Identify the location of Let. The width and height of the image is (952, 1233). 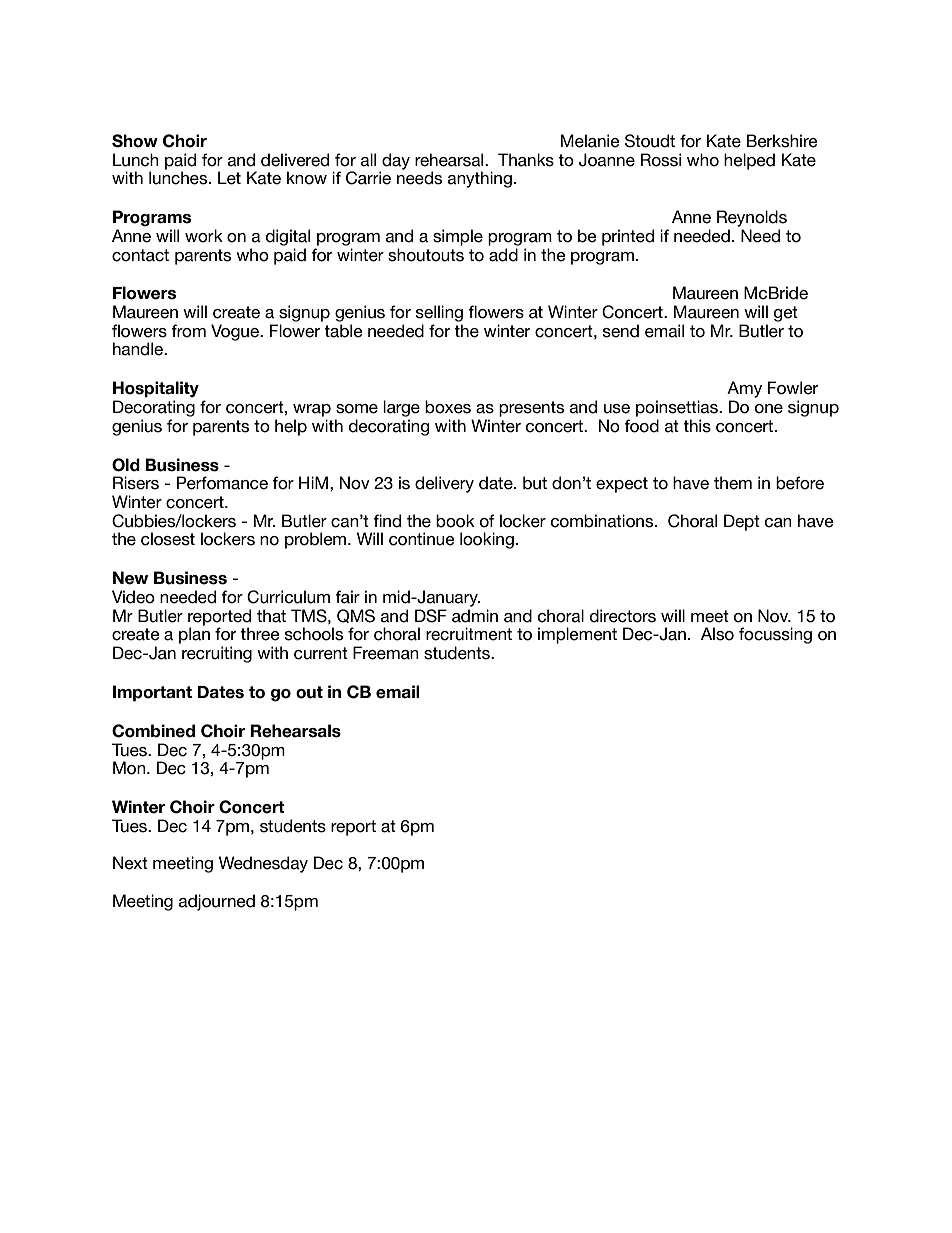
(229, 178).
